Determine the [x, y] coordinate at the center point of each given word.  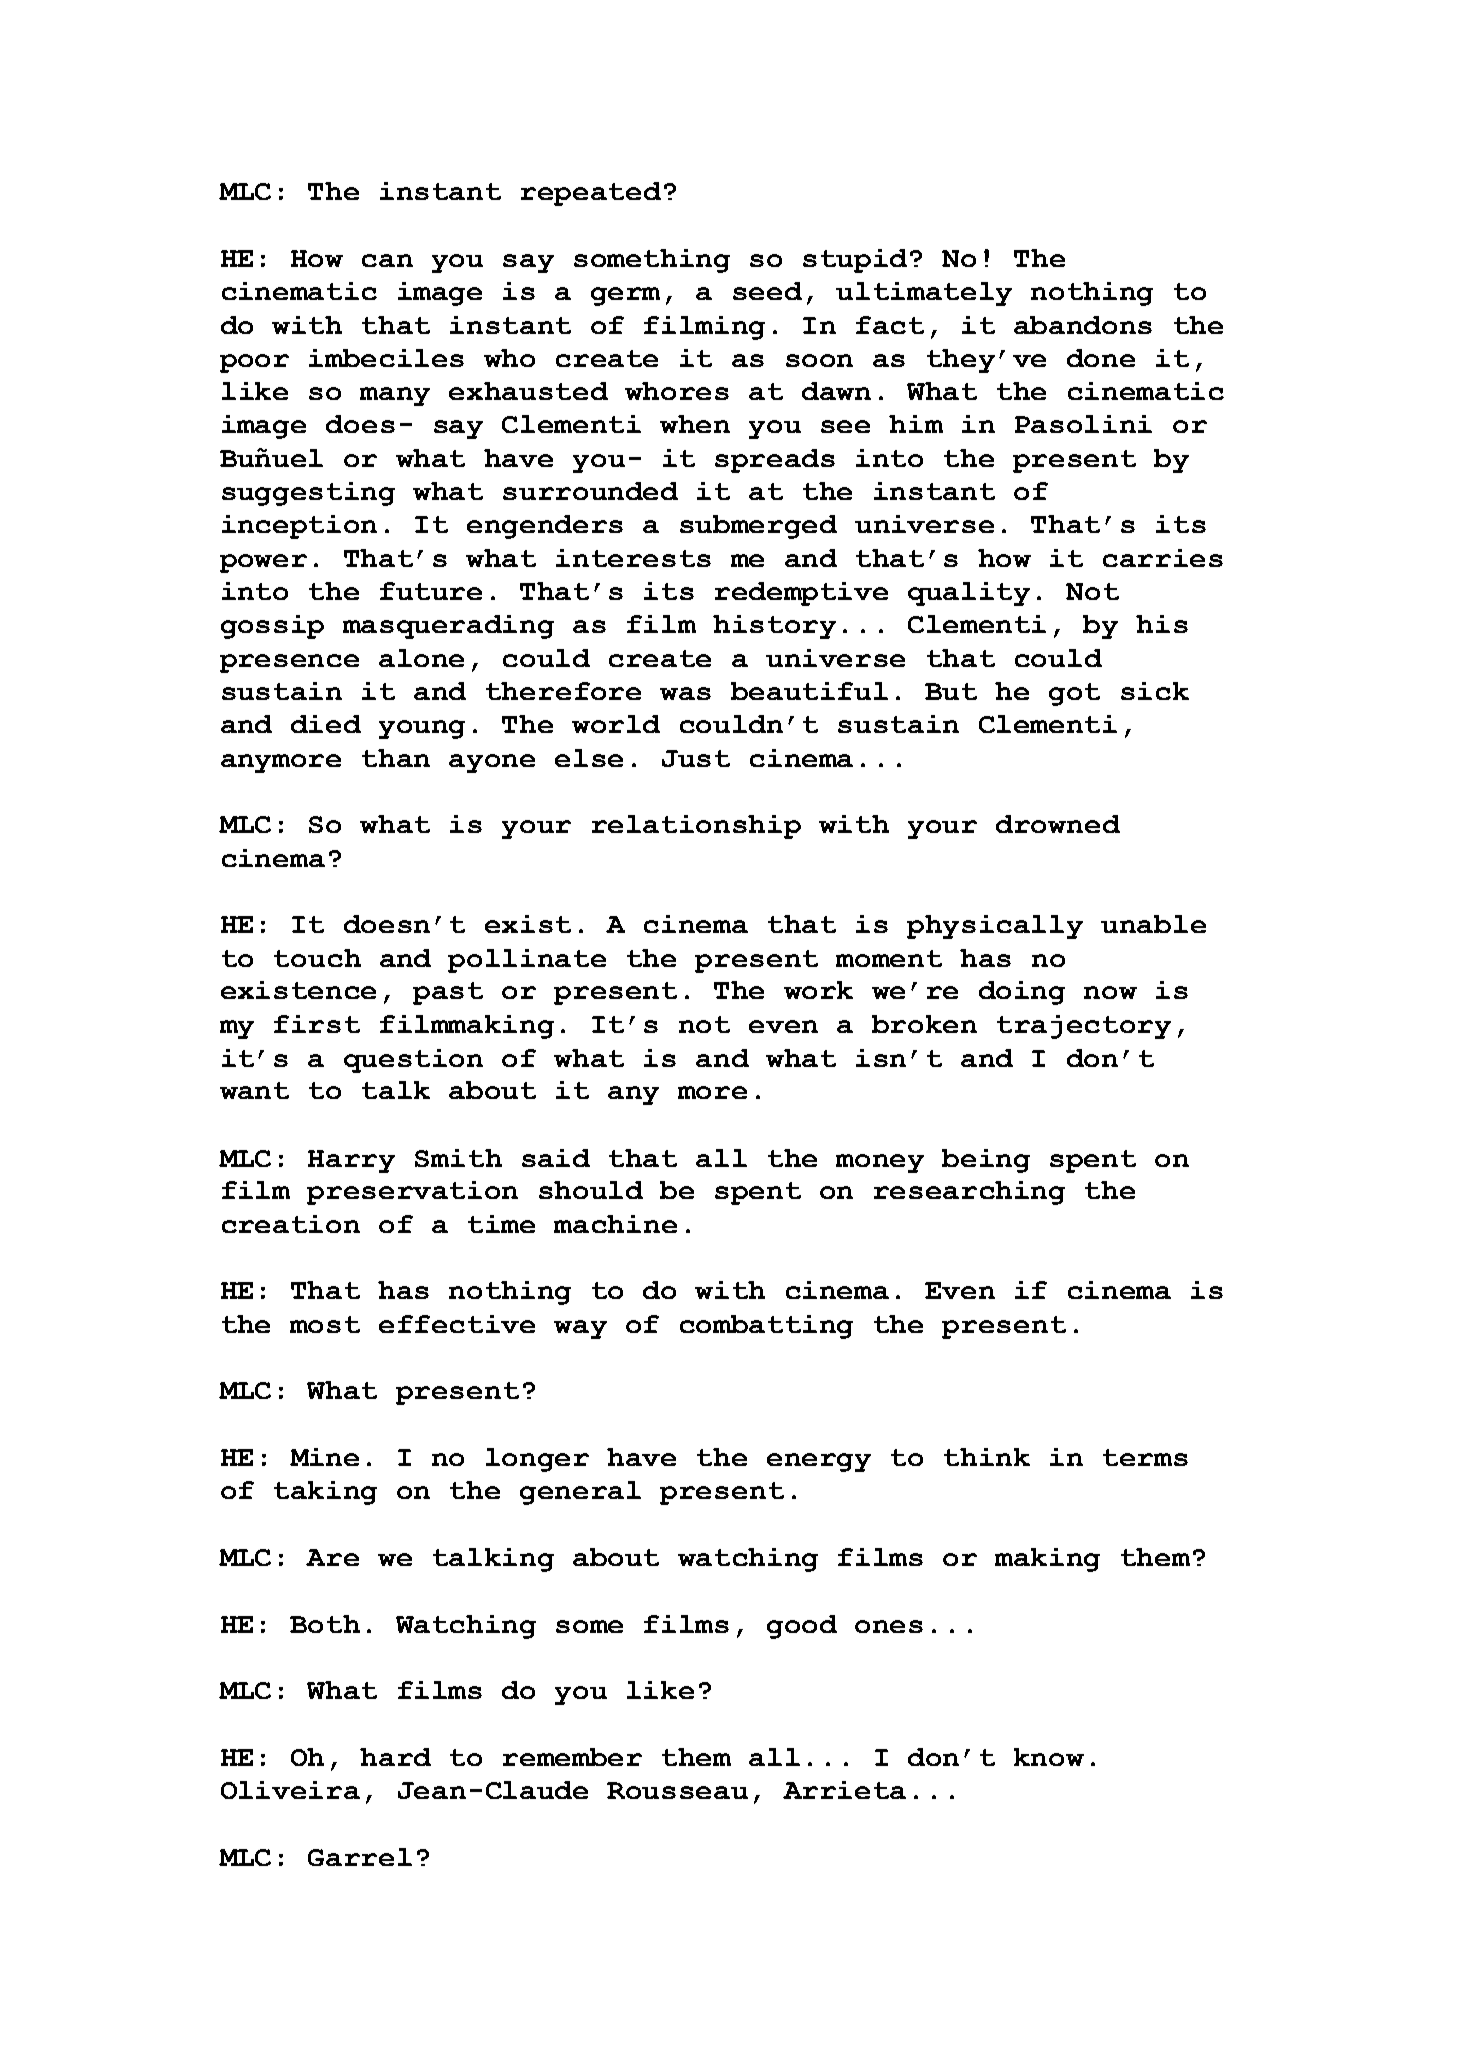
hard [395, 1757]
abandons [1083, 325]
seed [767, 291]
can [387, 260]
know [1049, 1757]
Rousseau [677, 1790]
